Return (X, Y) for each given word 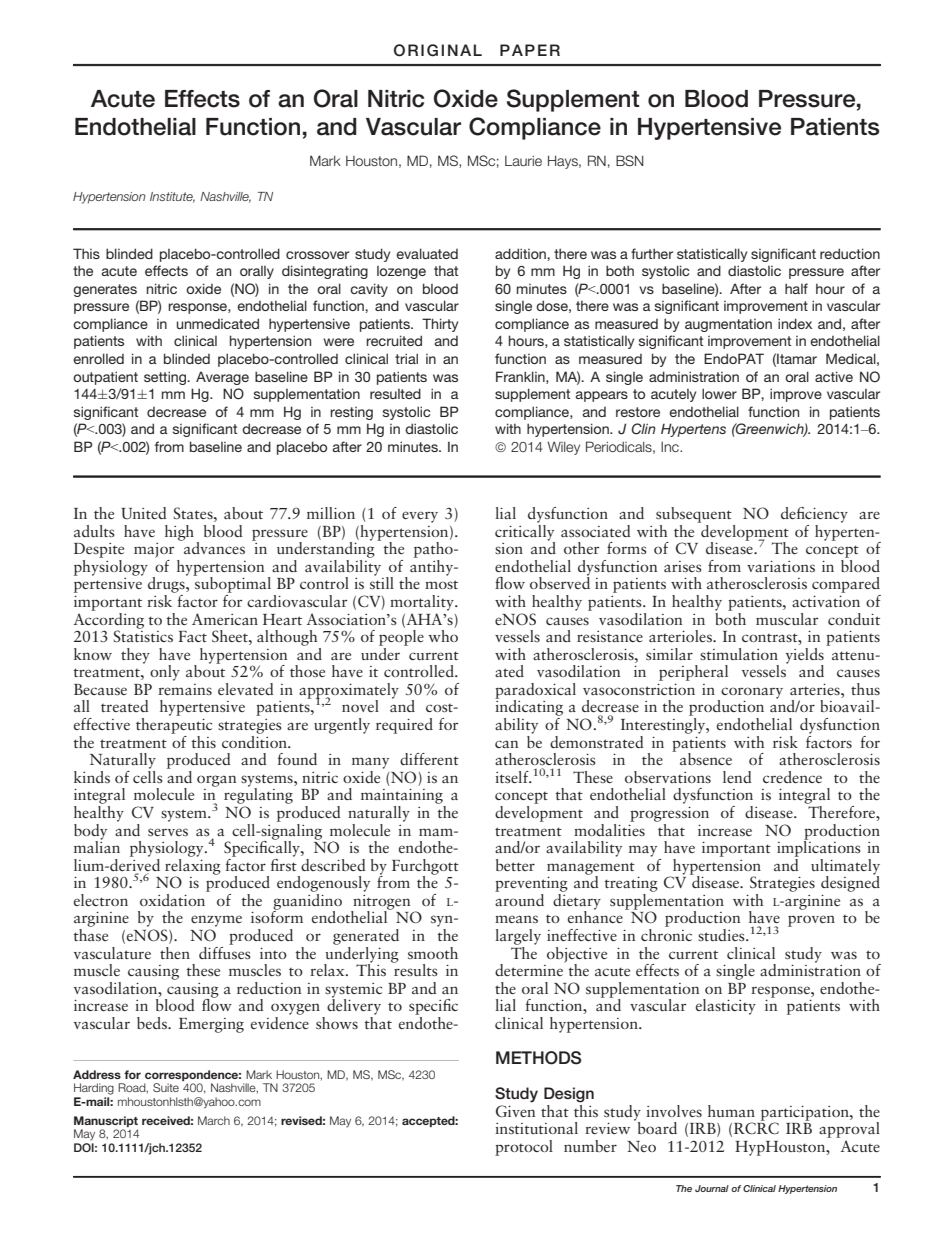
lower (719, 393)
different (429, 759)
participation (806, 1114)
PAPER (530, 50)
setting (166, 378)
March (214, 1120)
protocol (524, 1148)
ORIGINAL (438, 50)
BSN (629, 160)
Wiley (563, 448)
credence (792, 777)
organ (217, 781)
